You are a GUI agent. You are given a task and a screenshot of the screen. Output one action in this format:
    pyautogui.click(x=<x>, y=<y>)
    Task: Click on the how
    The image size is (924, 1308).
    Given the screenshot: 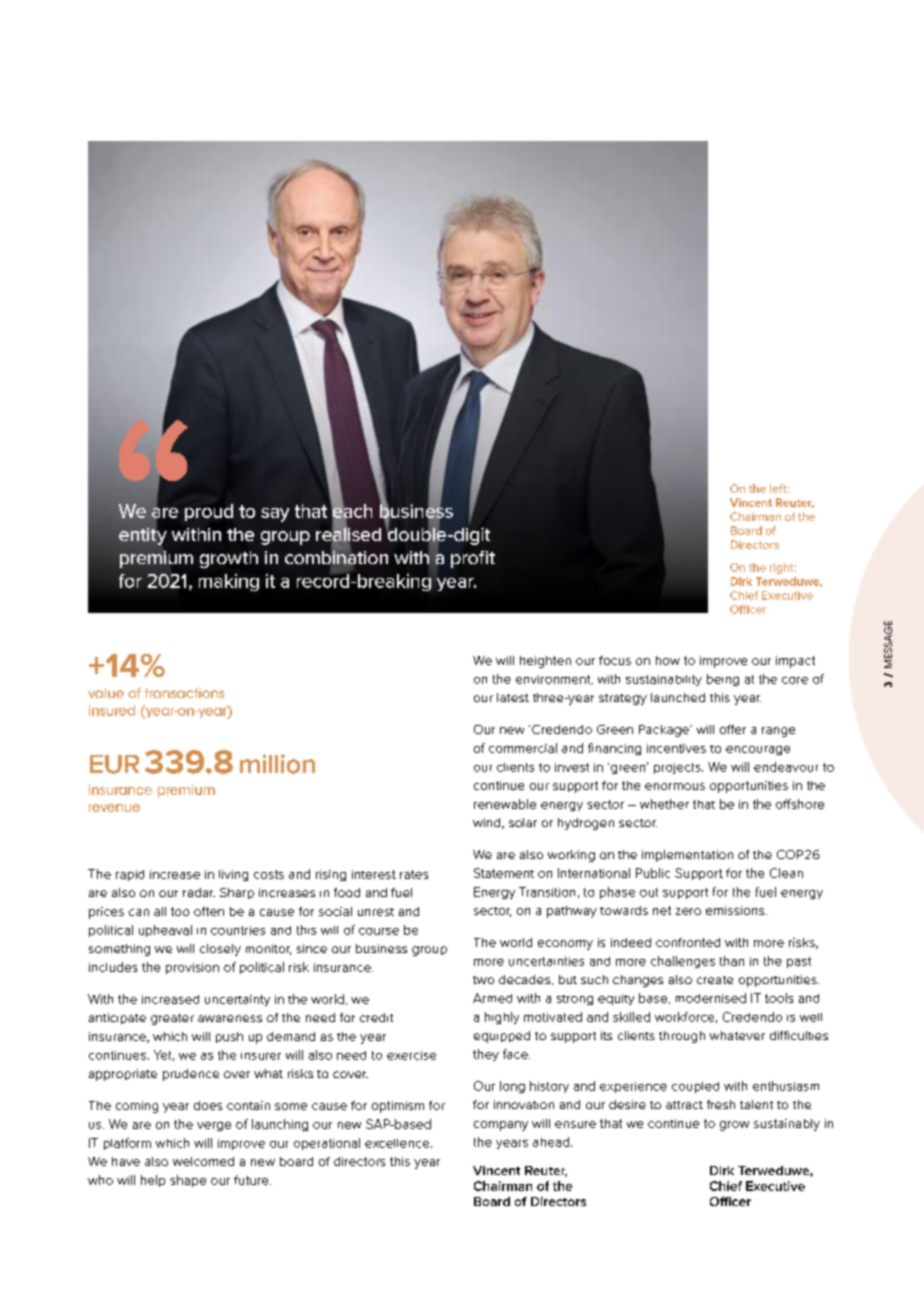 What is the action you would take?
    pyautogui.click(x=668, y=660)
